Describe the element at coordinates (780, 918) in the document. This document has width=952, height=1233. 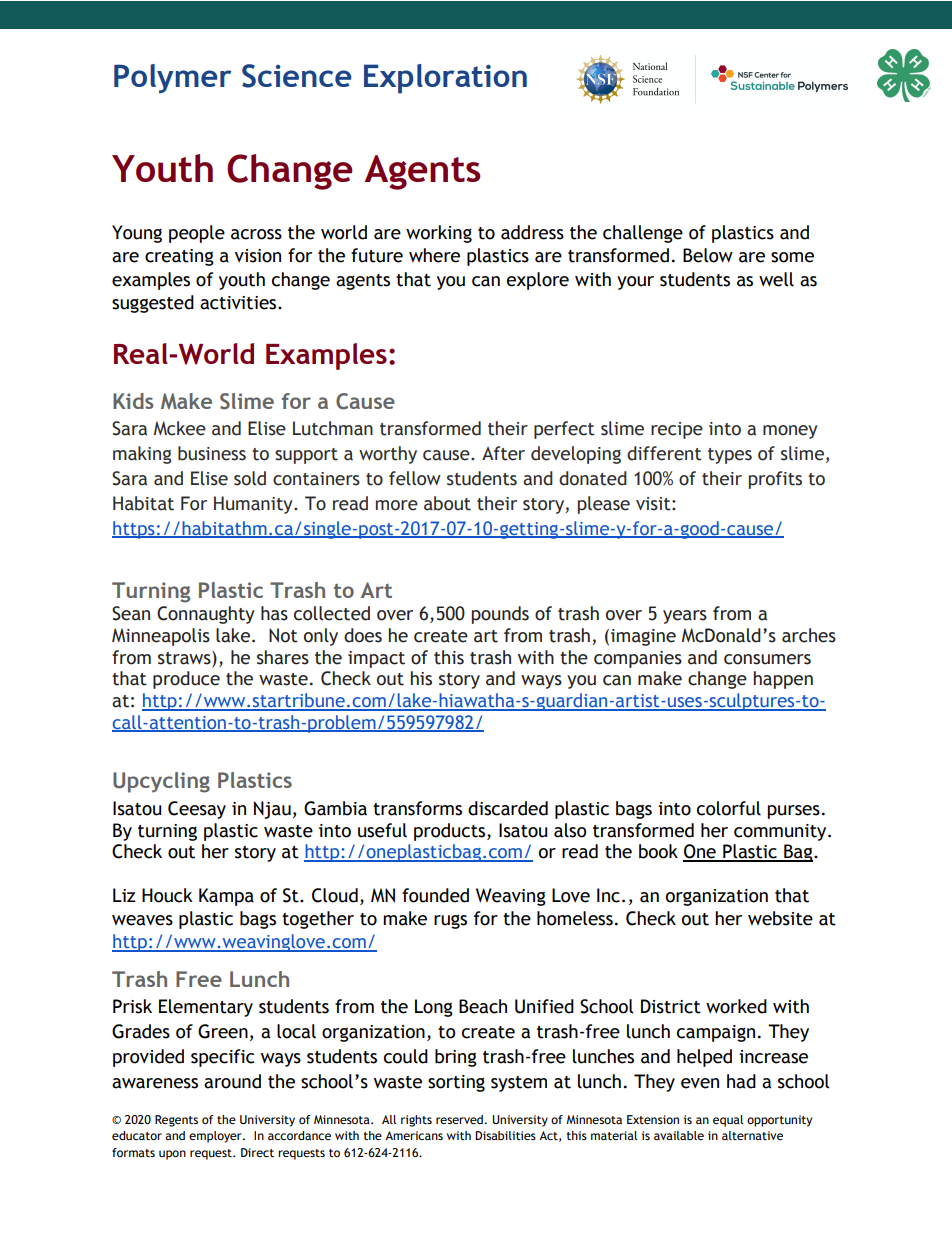
I see `website` at that location.
